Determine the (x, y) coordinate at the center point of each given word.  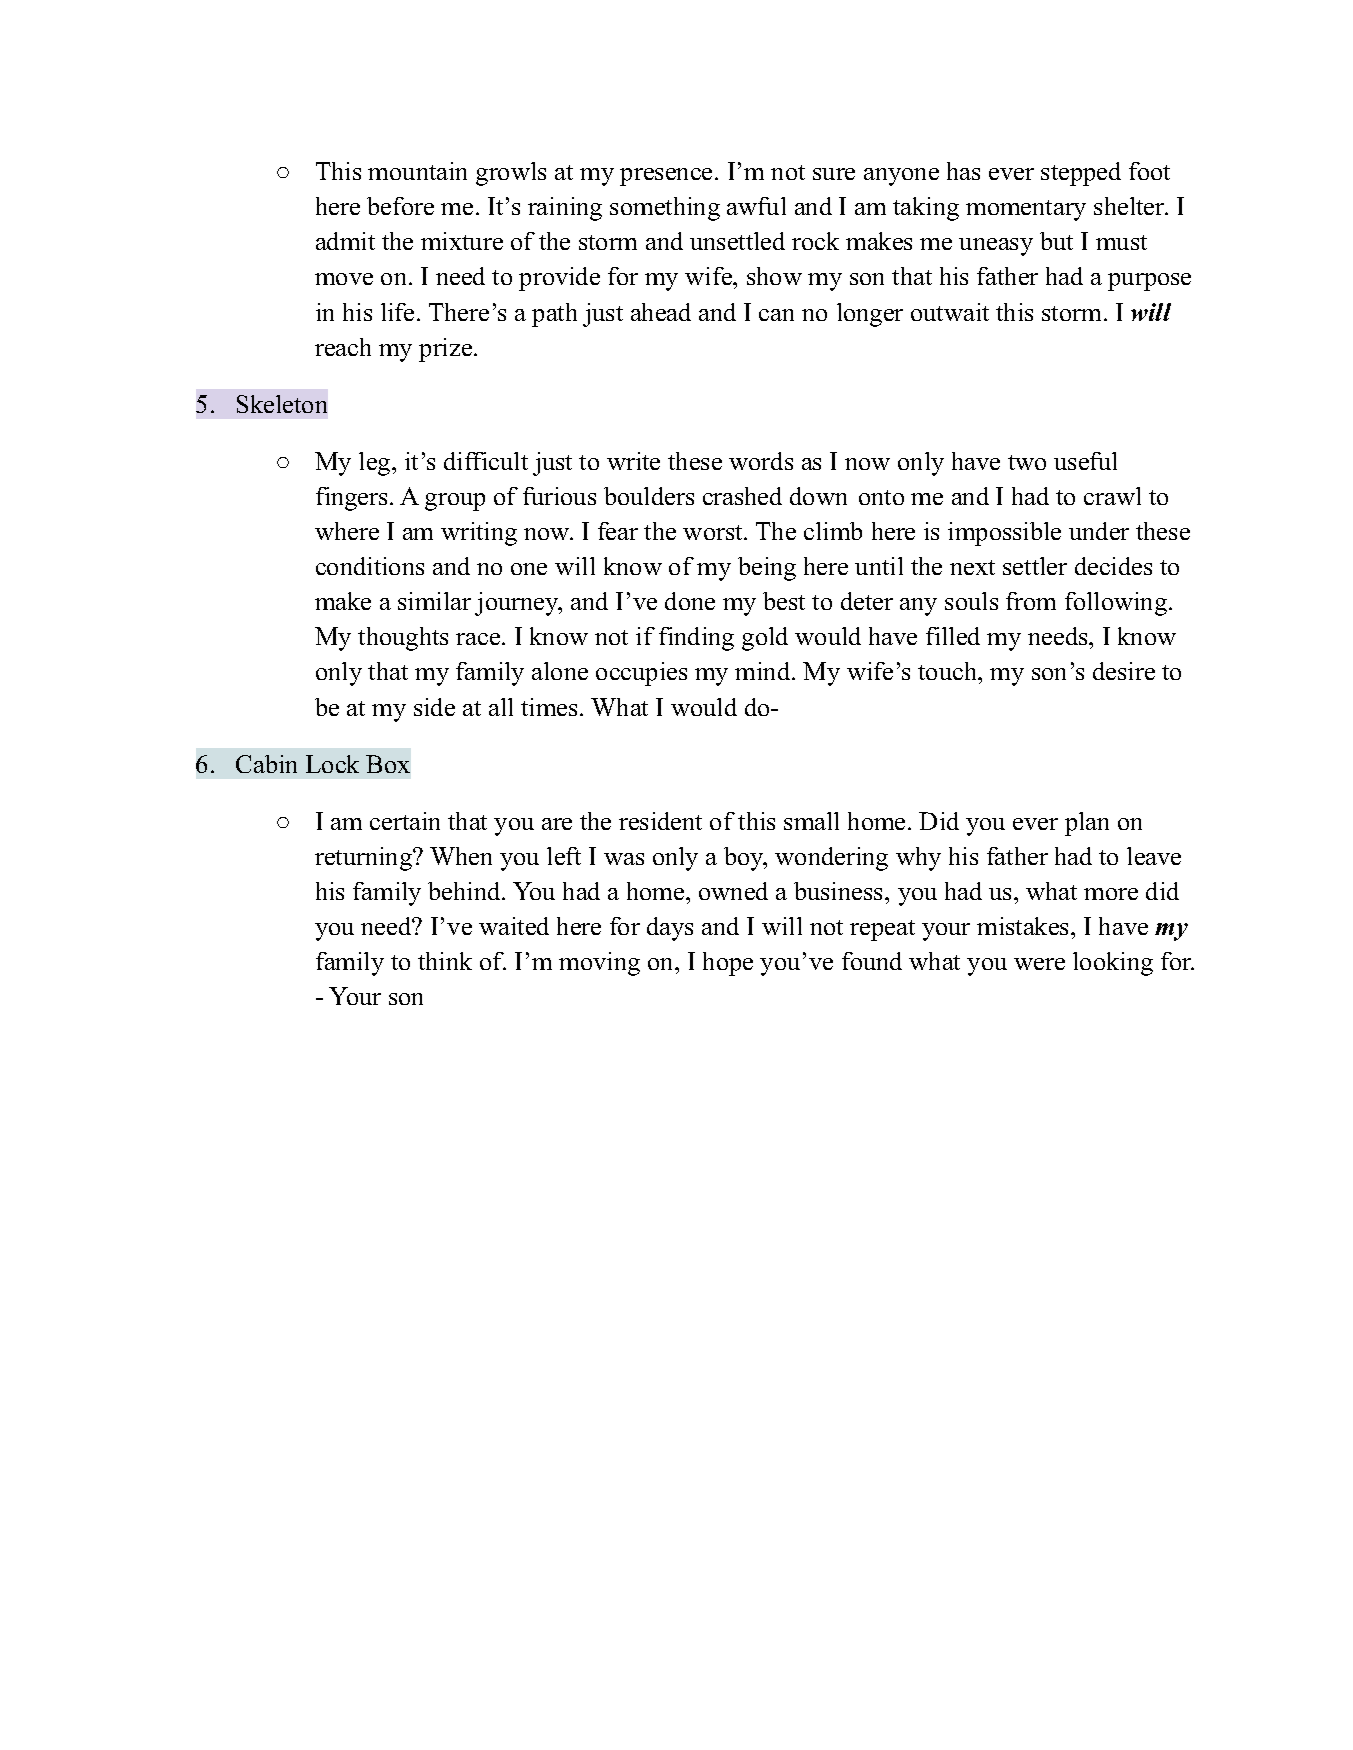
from (1031, 601)
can (776, 315)
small (811, 821)
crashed (742, 496)
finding (696, 639)
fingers (351, 499)
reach (343, 347)
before (400, 206)
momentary (1026, 210)
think (445, 961)
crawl (1112, 496)
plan (1087, 824)
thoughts (403, 639)
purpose (1149, 282)
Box (388, 764)
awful (756, 206)
